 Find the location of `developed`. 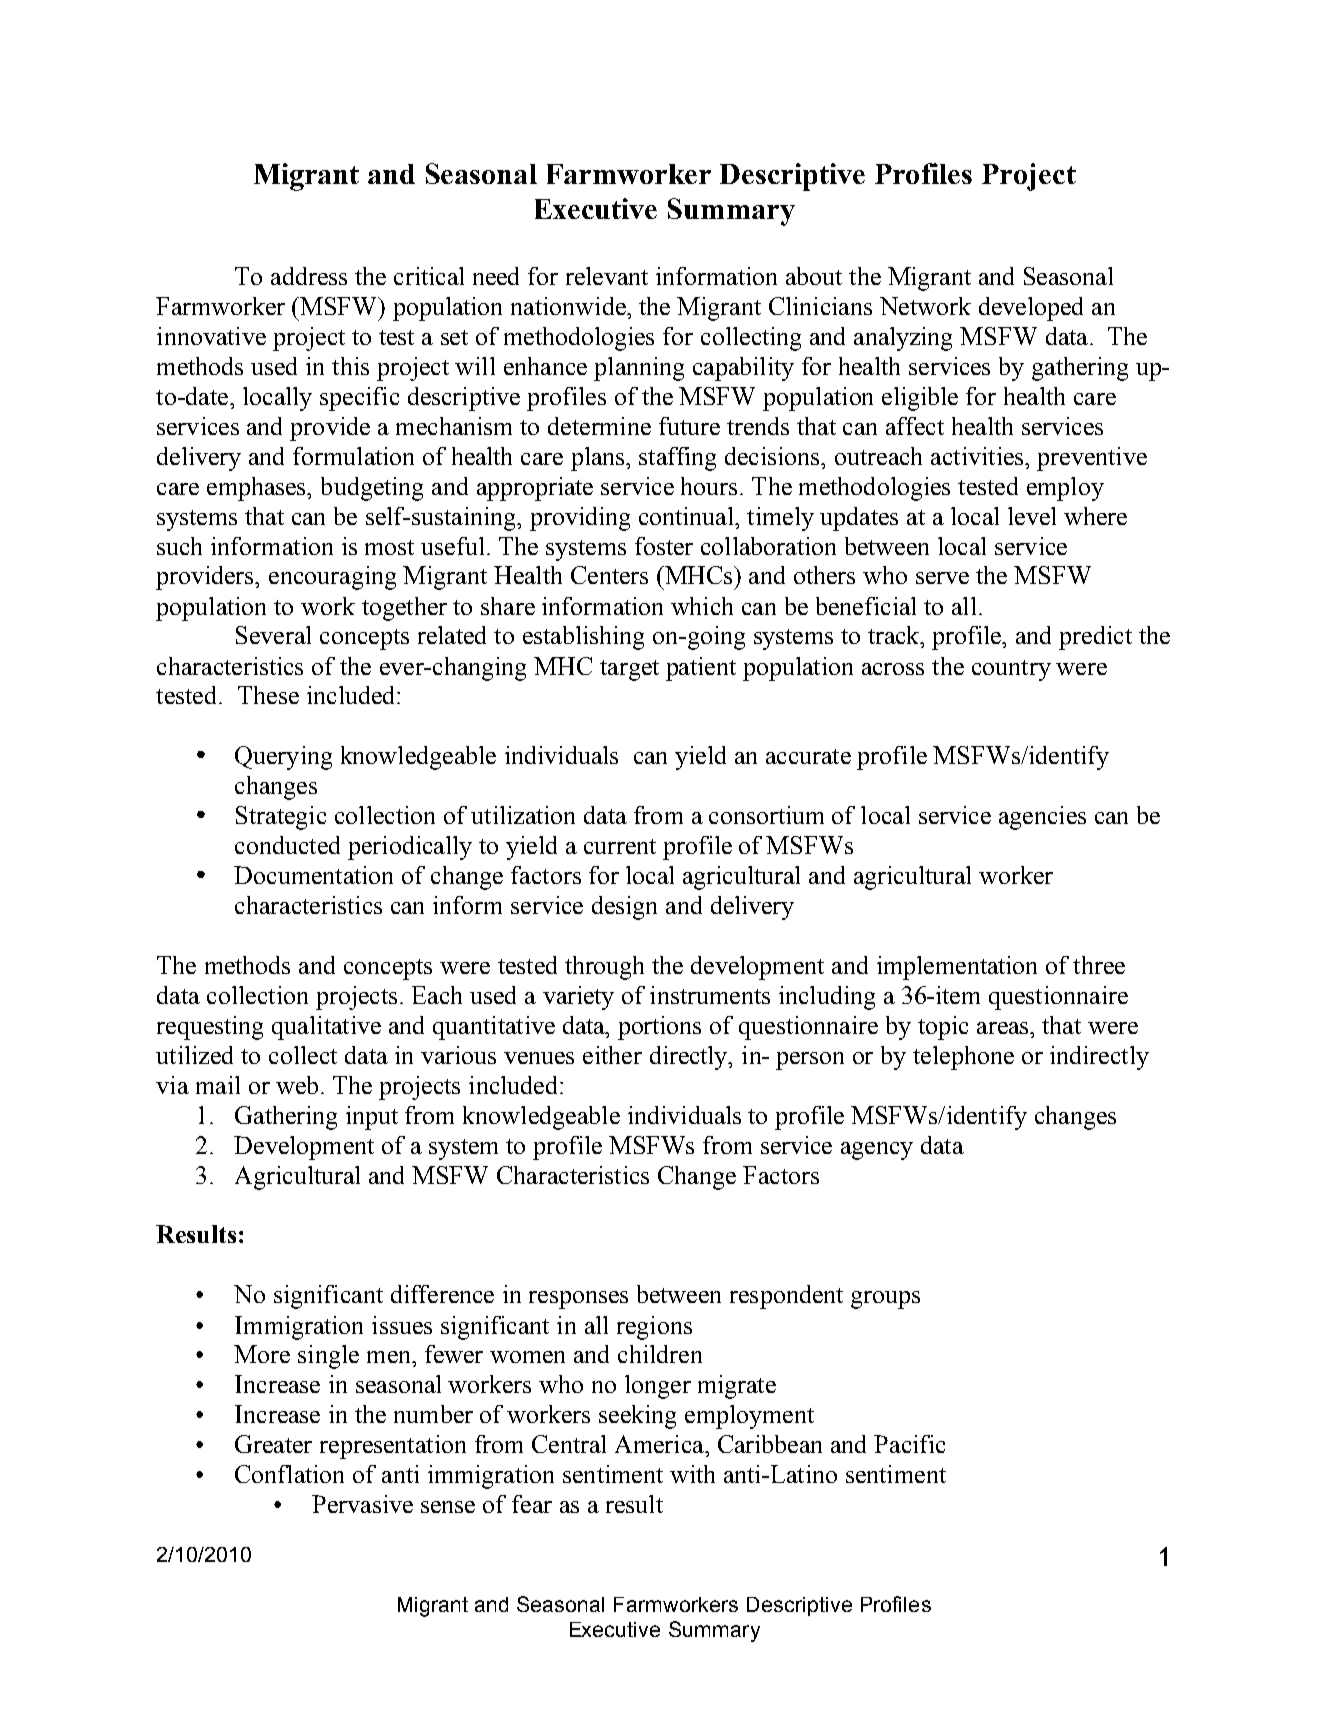

developed is located at coordinates (1031, 309).
